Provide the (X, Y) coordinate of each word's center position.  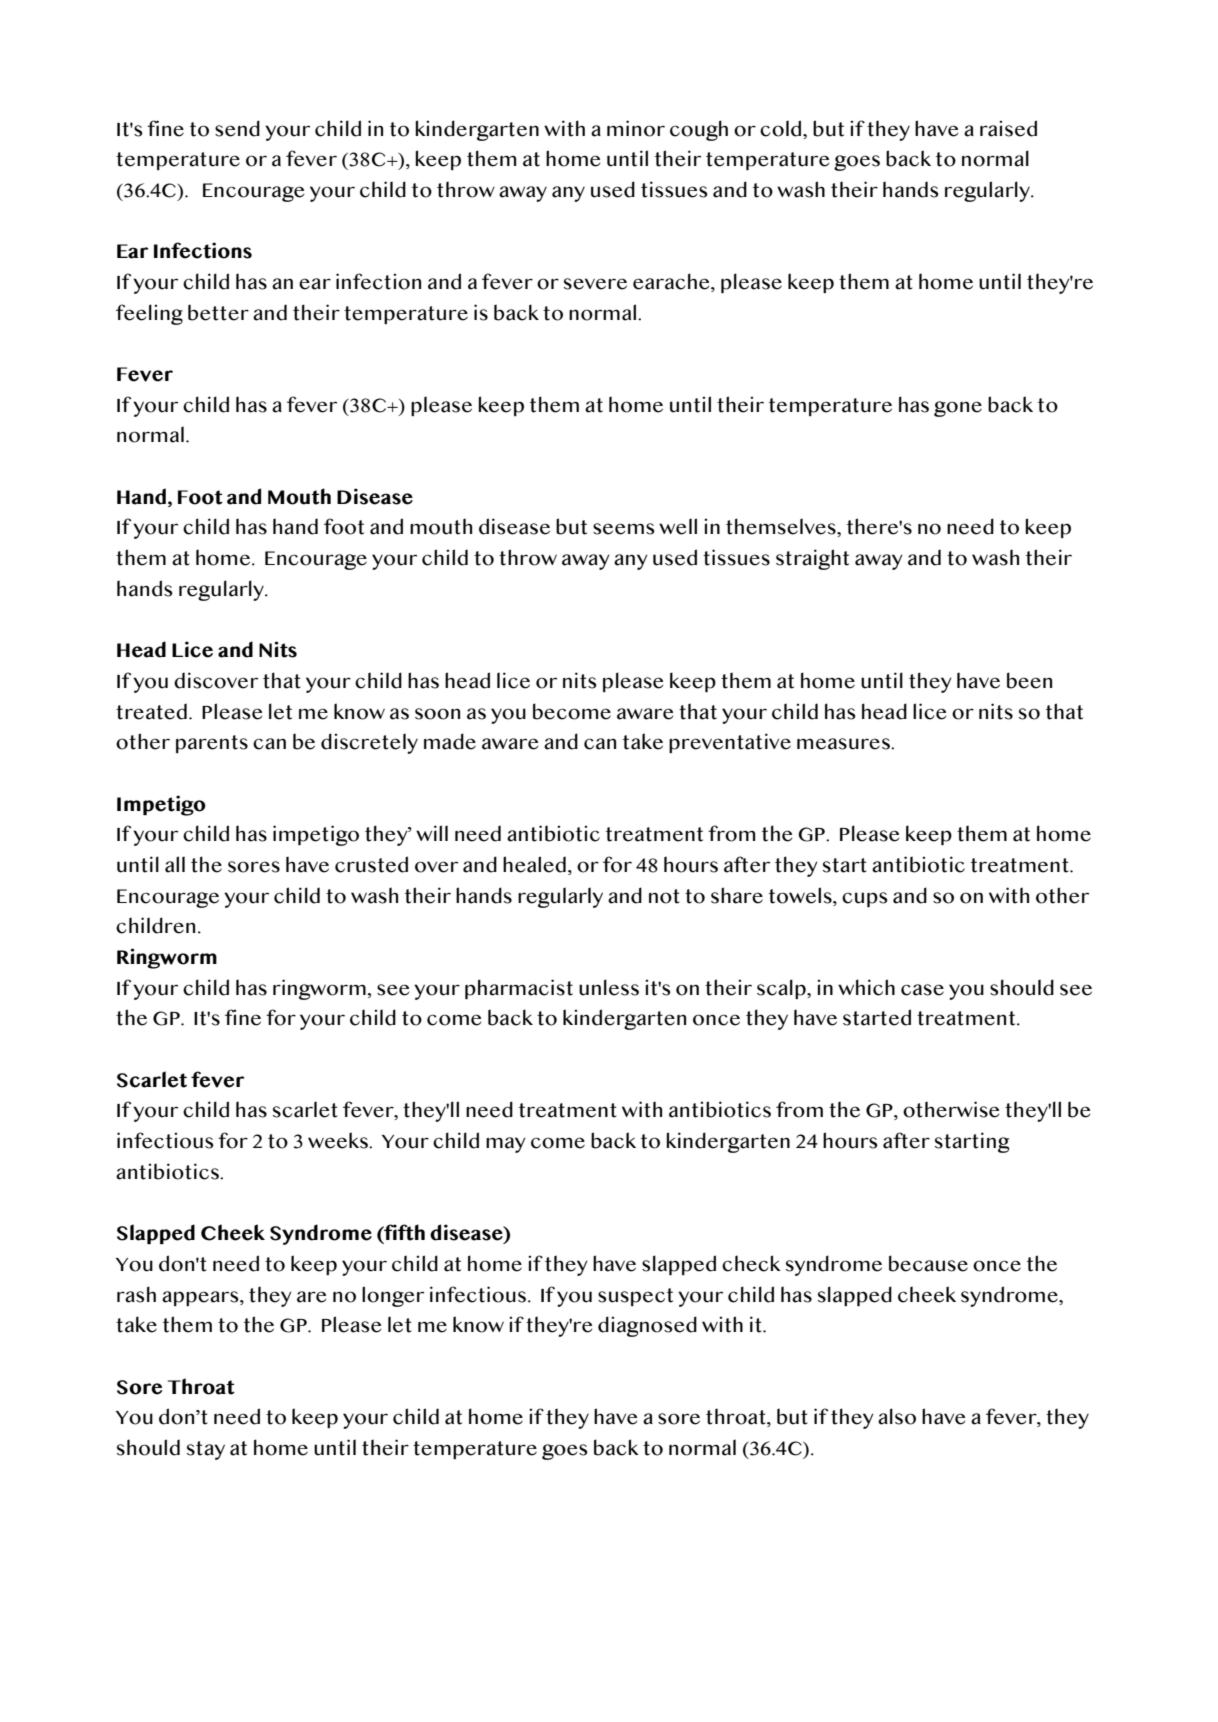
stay (206, 1450)
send (237, 128)
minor (636, 128)
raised (1008, 128)
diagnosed (647, 1326)
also (897, 1416)
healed (534, 864)
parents (212, 744)
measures (844, 744)
